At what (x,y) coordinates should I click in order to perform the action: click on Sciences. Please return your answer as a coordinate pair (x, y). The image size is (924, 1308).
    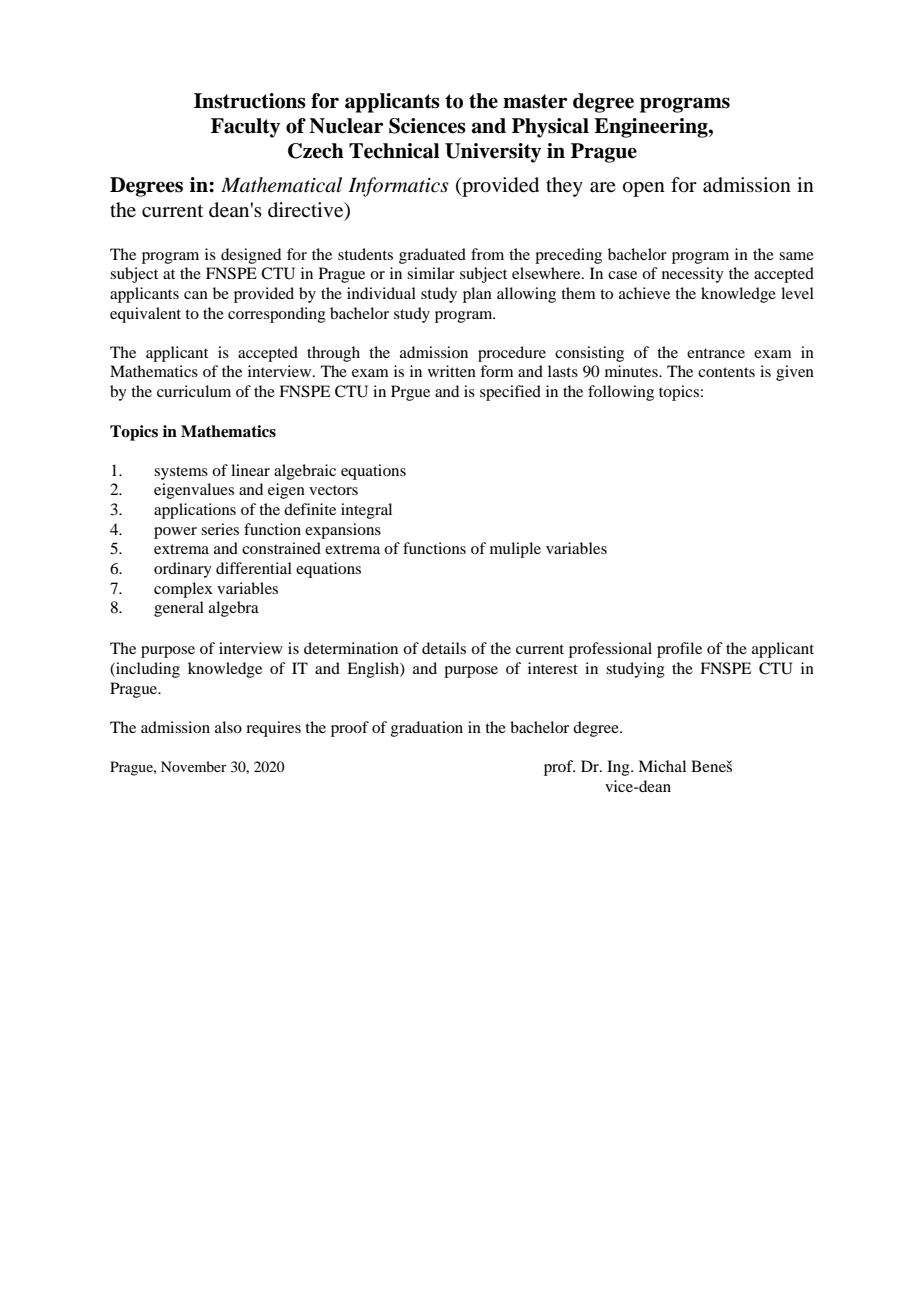
    Looking at the image, I should click on (427, 126).
